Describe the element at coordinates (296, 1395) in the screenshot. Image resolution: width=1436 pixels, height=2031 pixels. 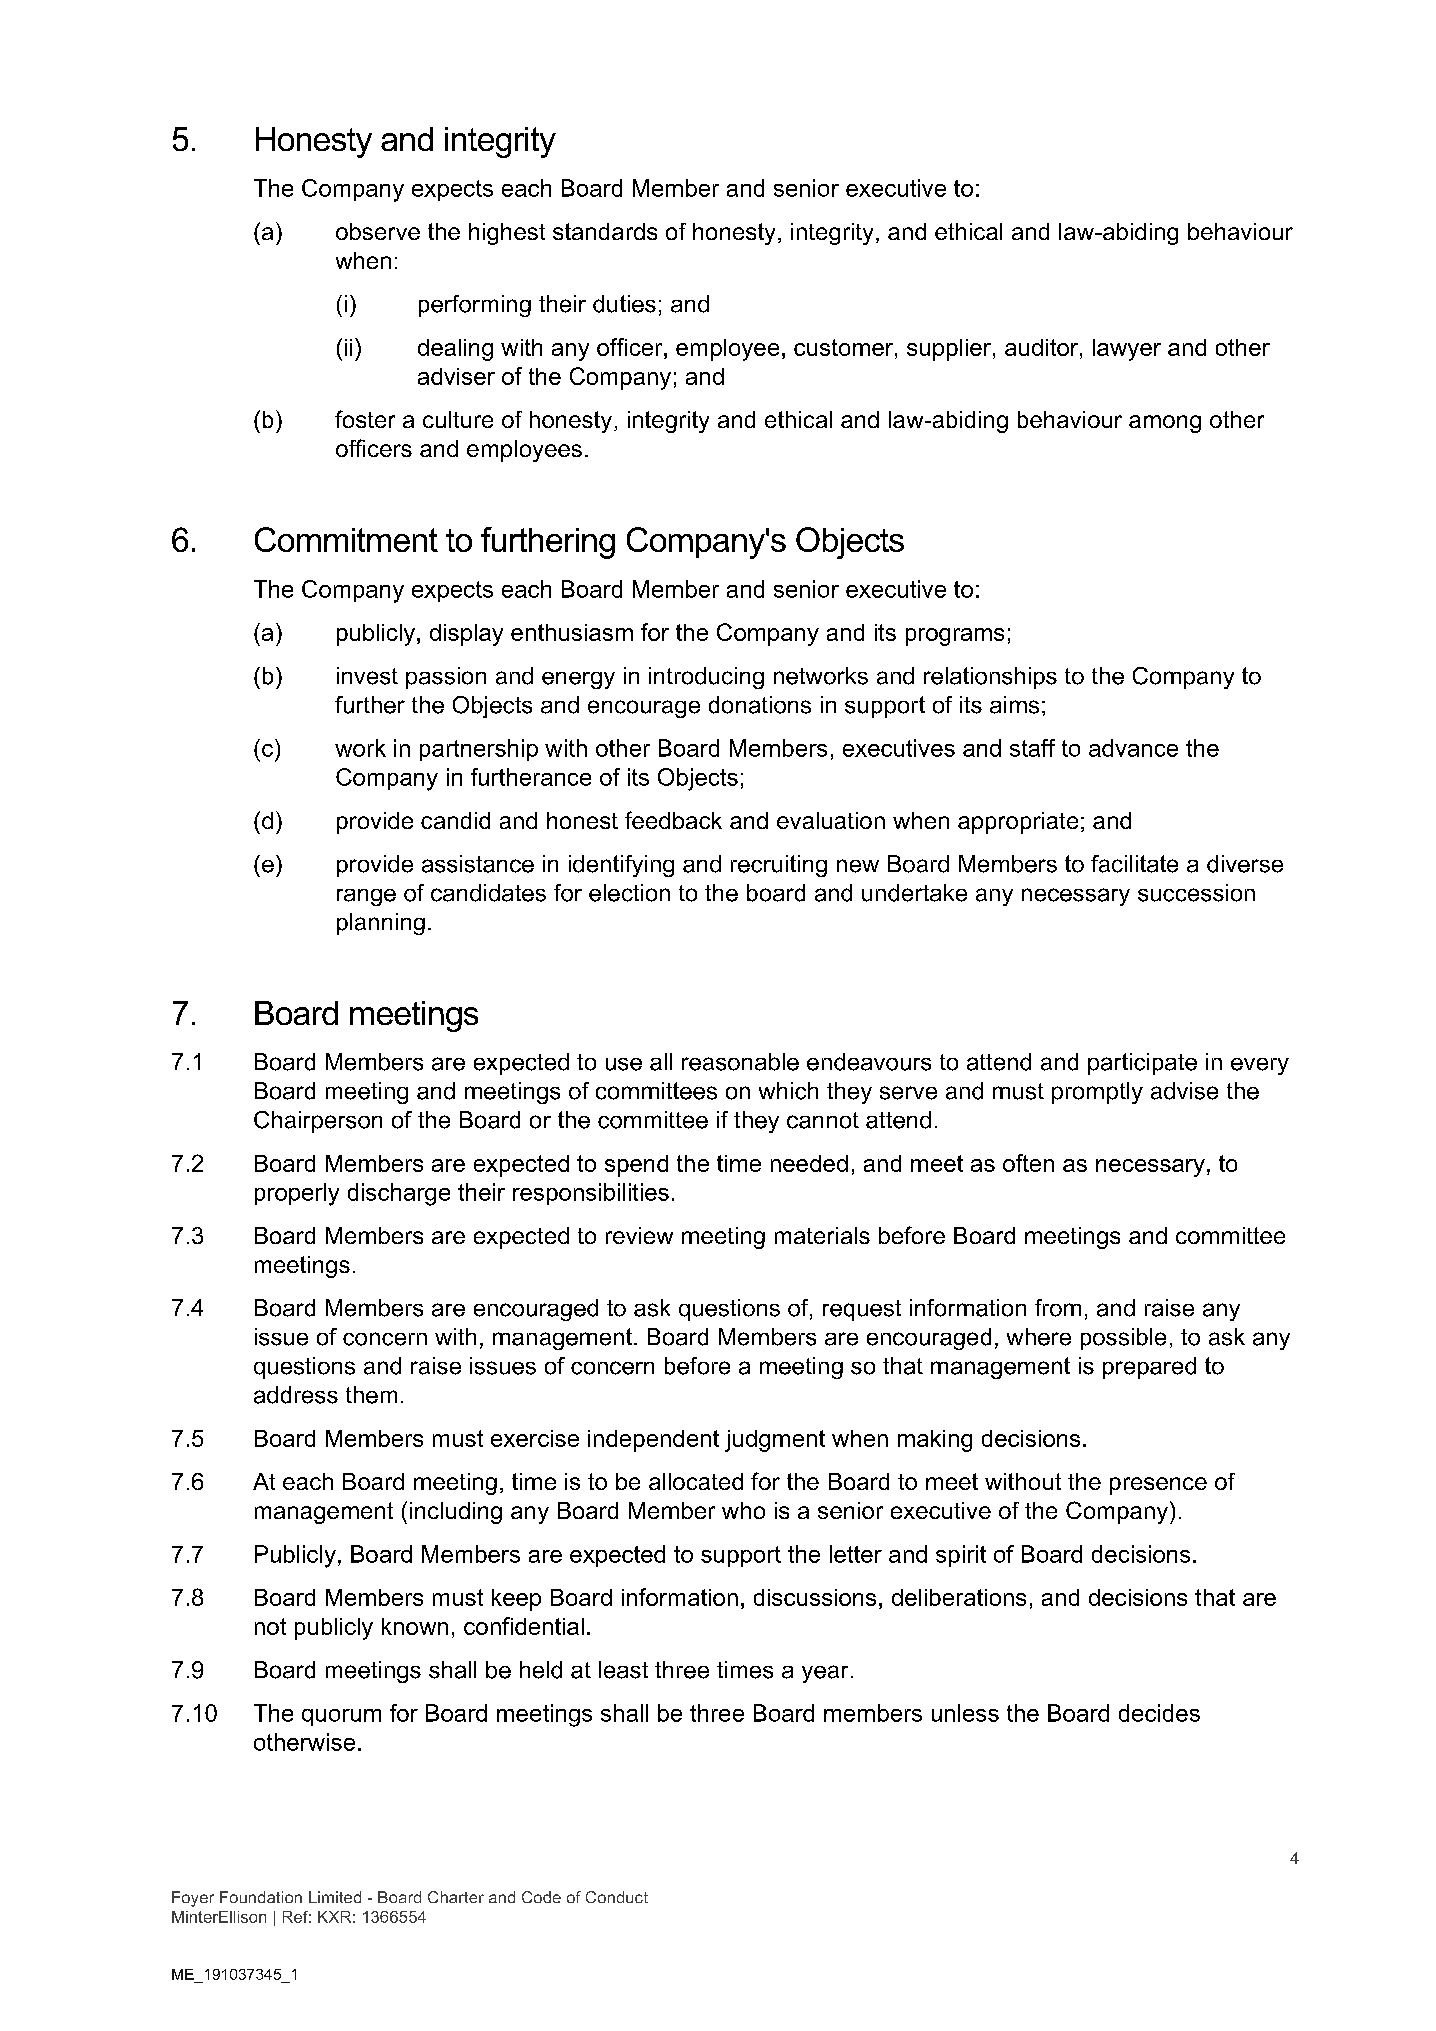
I see `address` at that location.
